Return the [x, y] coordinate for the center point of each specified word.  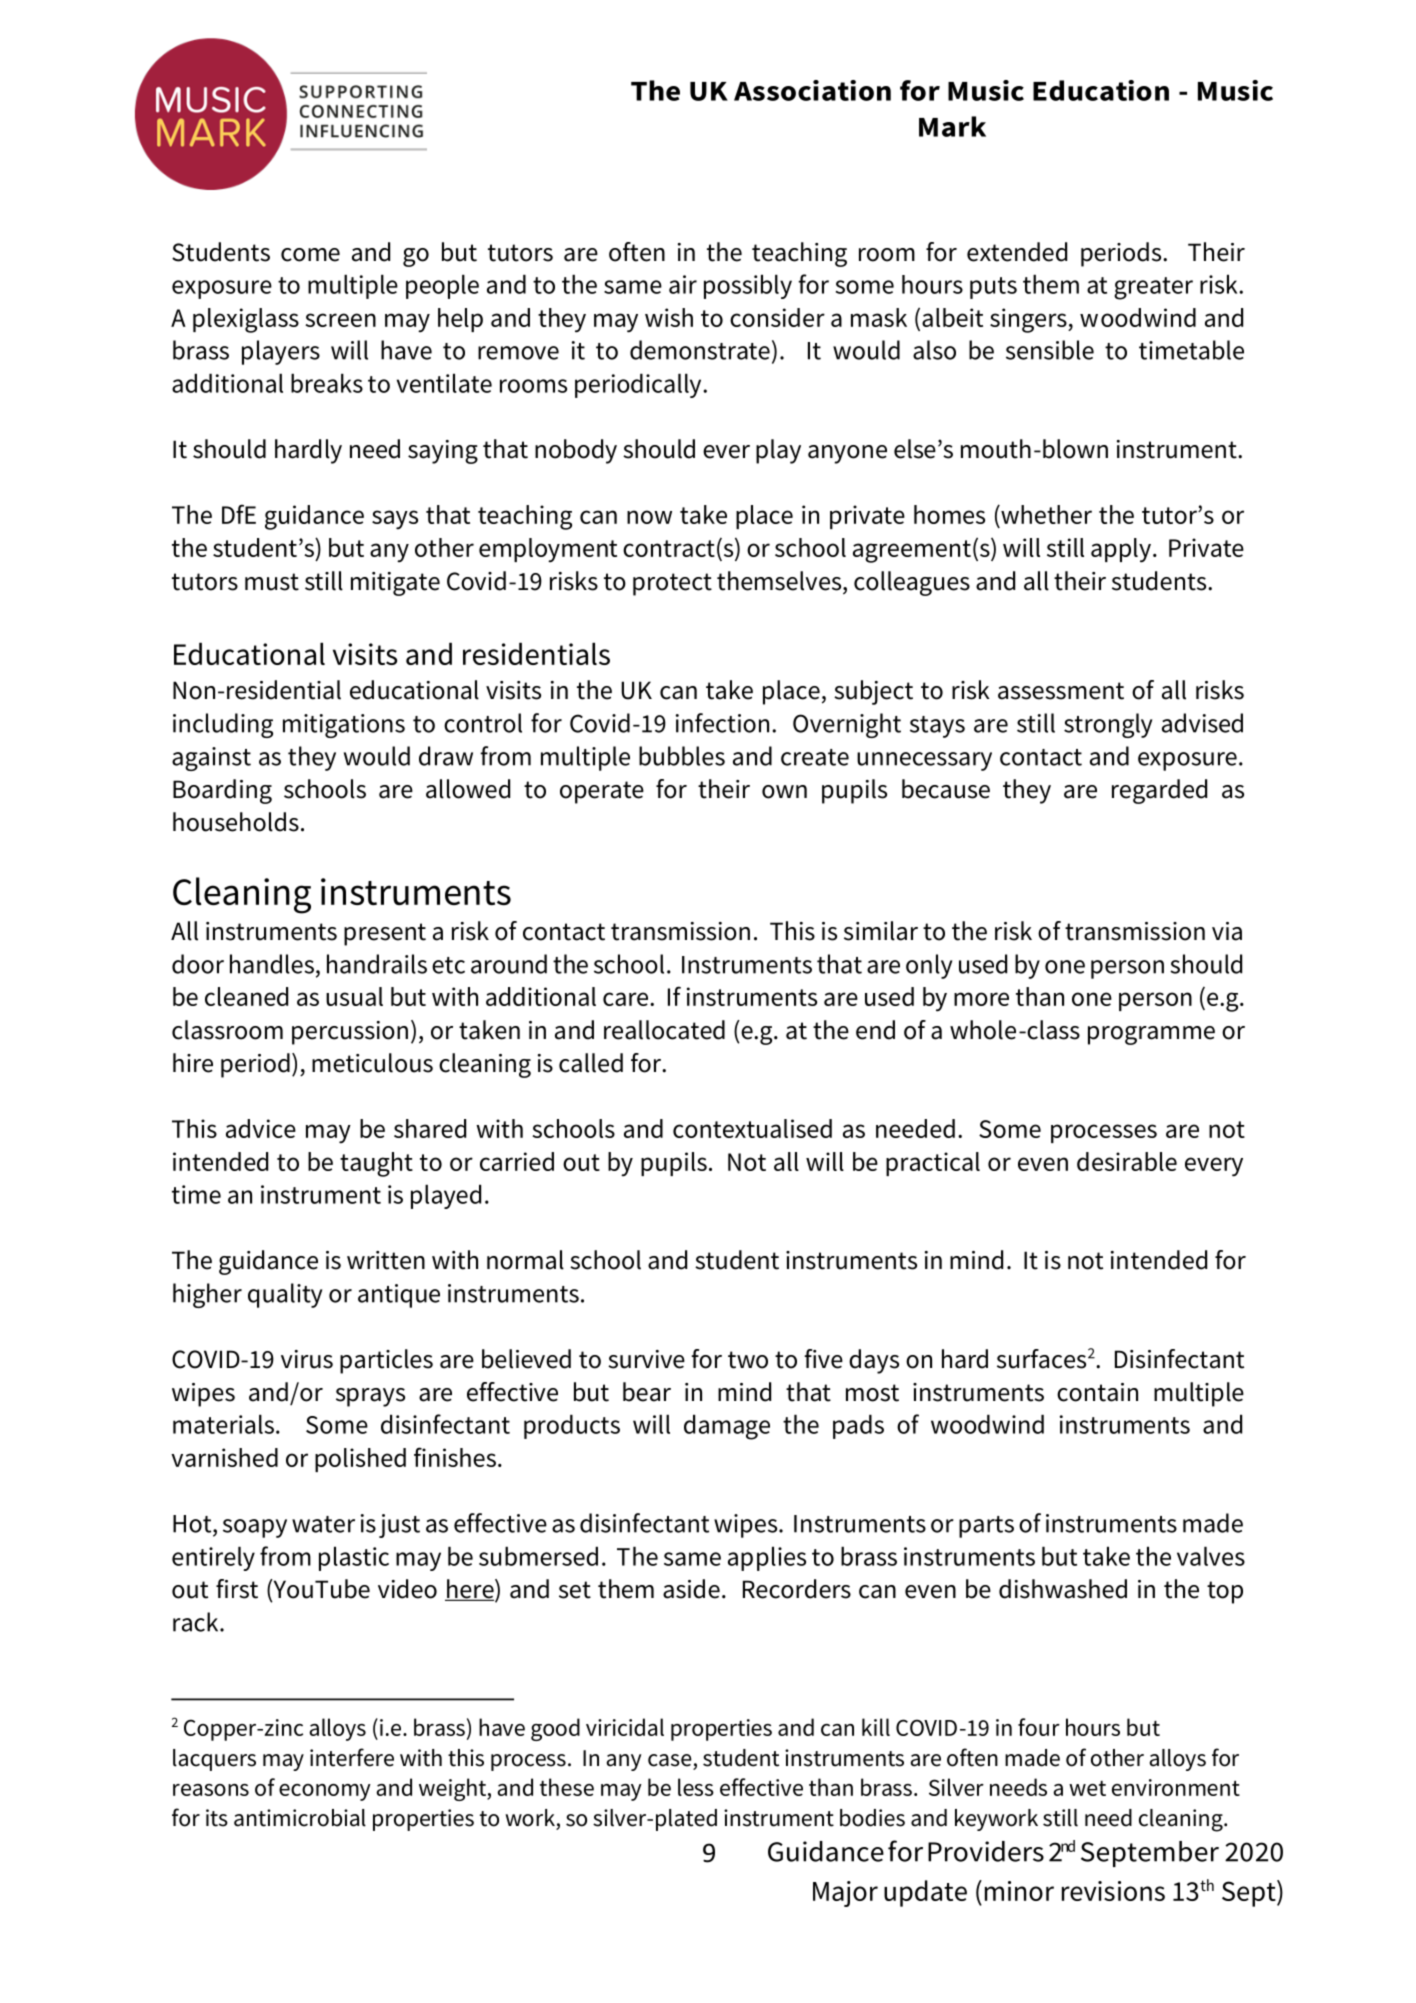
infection [722, 723]
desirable [1127, 1161]
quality [285, 1295]
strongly [1108, 725]
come [310, 255]
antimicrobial [300, 1818]
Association [812, 90]
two [748, 1360]
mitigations [344, 726]
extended [1017, 252]
